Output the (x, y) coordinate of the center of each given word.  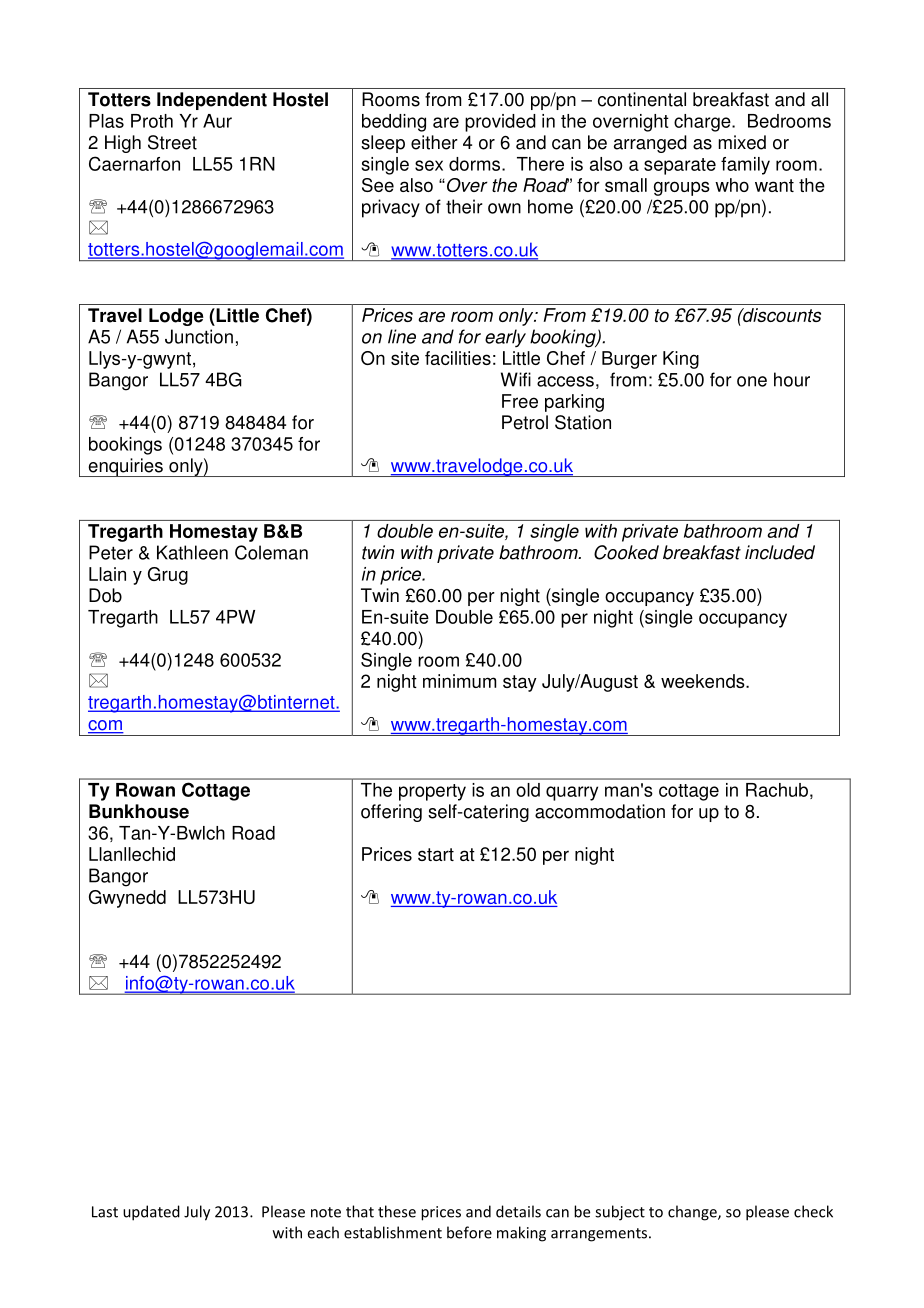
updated (151, 1213)
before (469, 1232)
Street (172, 142)
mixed (742, 142)
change (693, 1213)
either (434, 142)
